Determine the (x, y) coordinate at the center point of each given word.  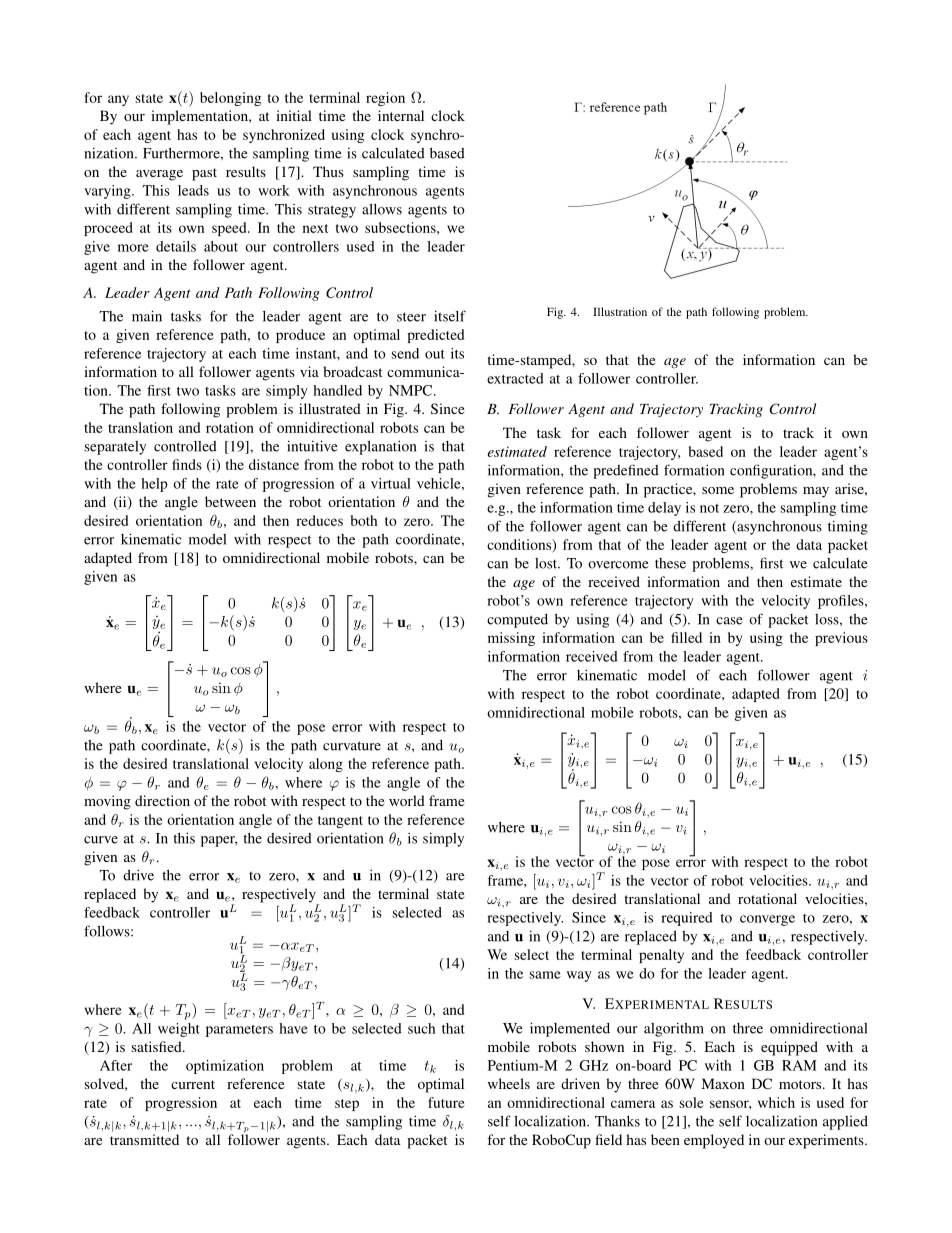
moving (107, 802)
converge (767, 920)
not (709, 508)
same (545, 975)
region (385, 99)
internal (401, 115)
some (718, 490)
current (193, 1084)
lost (547, 563)
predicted (435, 336)
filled (686, 637)
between (230, 501)
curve (101, 840)
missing (511, 639)
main (147, 316)
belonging (230, 99)
